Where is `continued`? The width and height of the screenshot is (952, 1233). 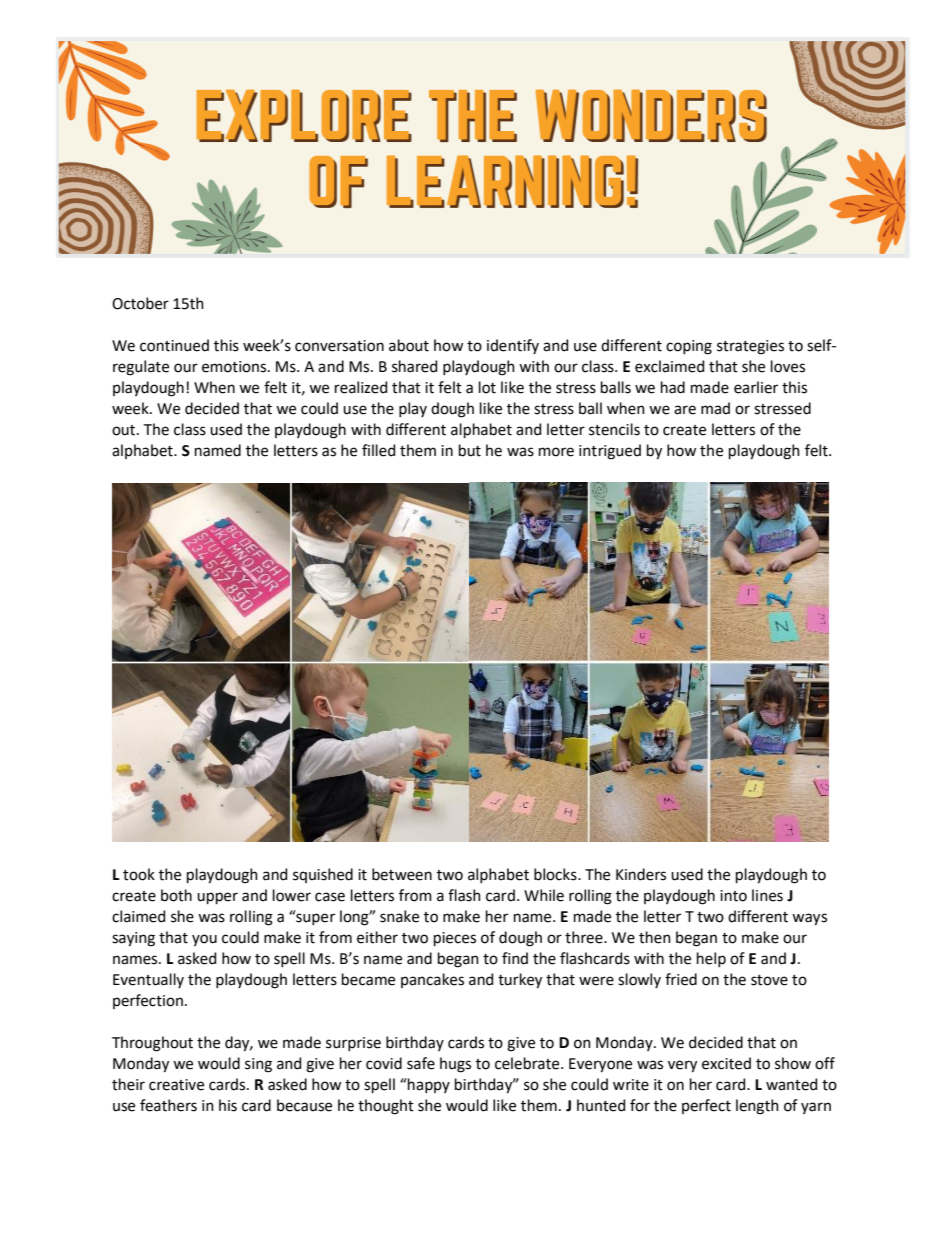
continued is located at coordinates (174, 345).
